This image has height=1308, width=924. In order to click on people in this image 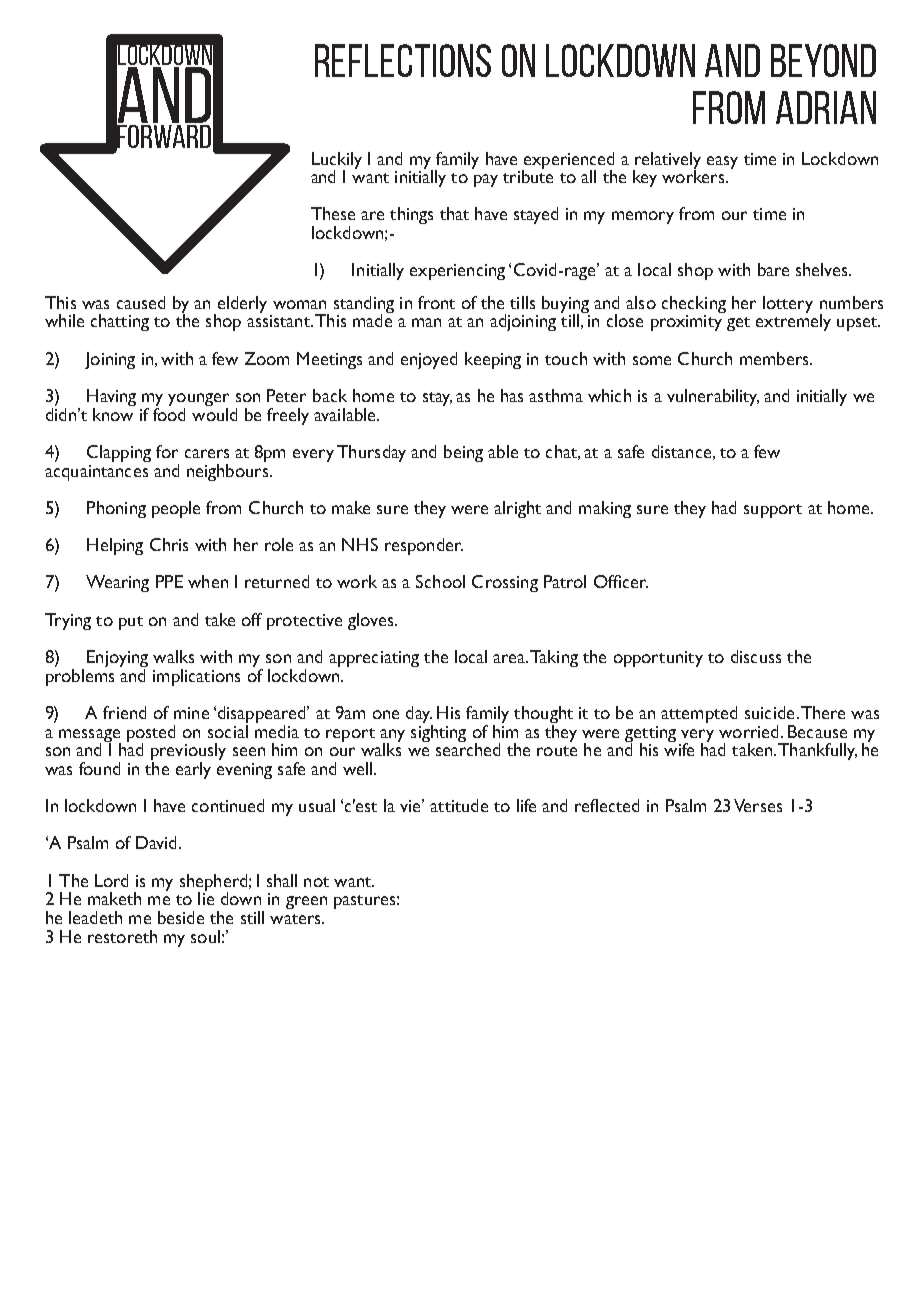, I will do `click(176, 509)`.
